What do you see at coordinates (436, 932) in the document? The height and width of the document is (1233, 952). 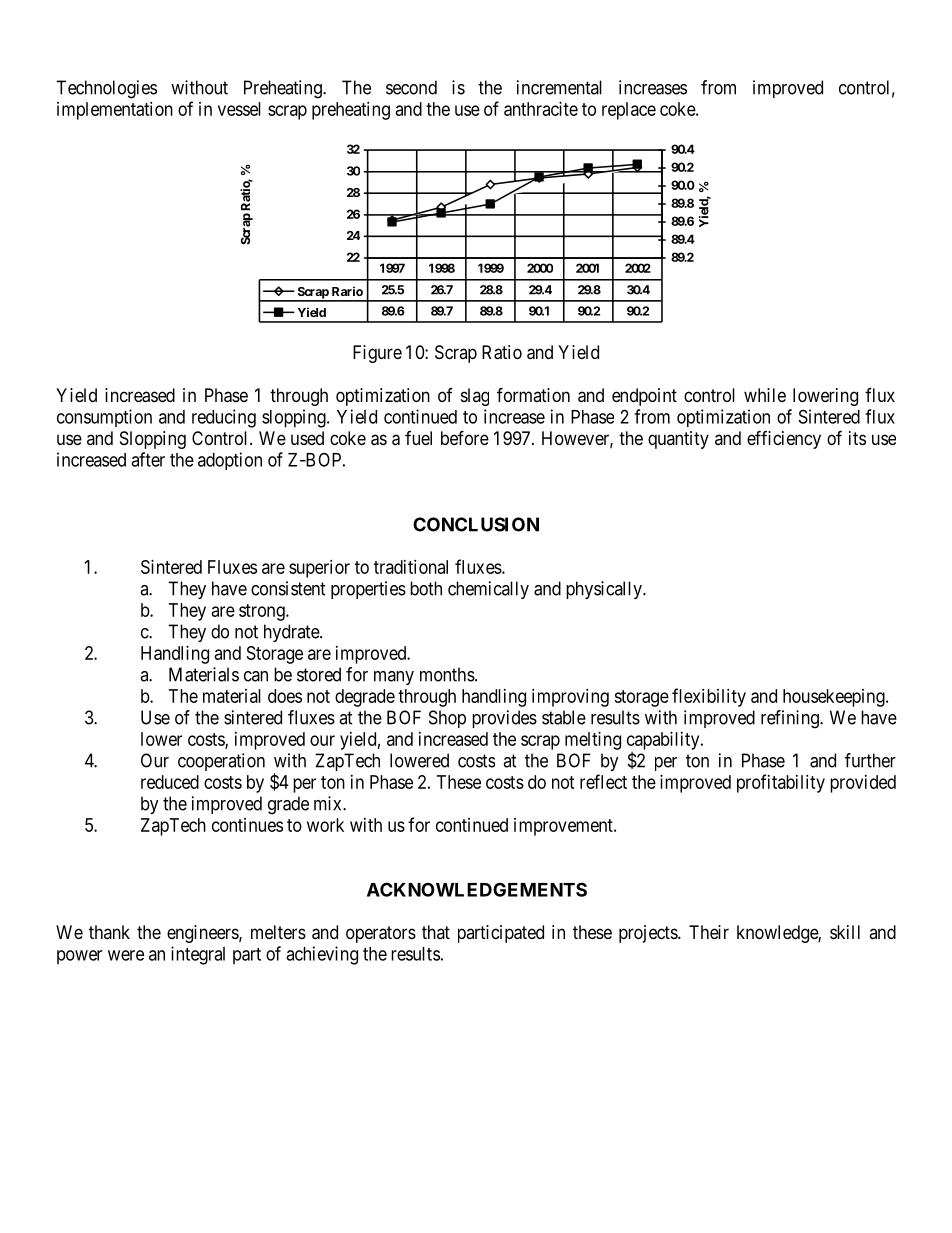 I see `that` at bounding box center [436, 932].
